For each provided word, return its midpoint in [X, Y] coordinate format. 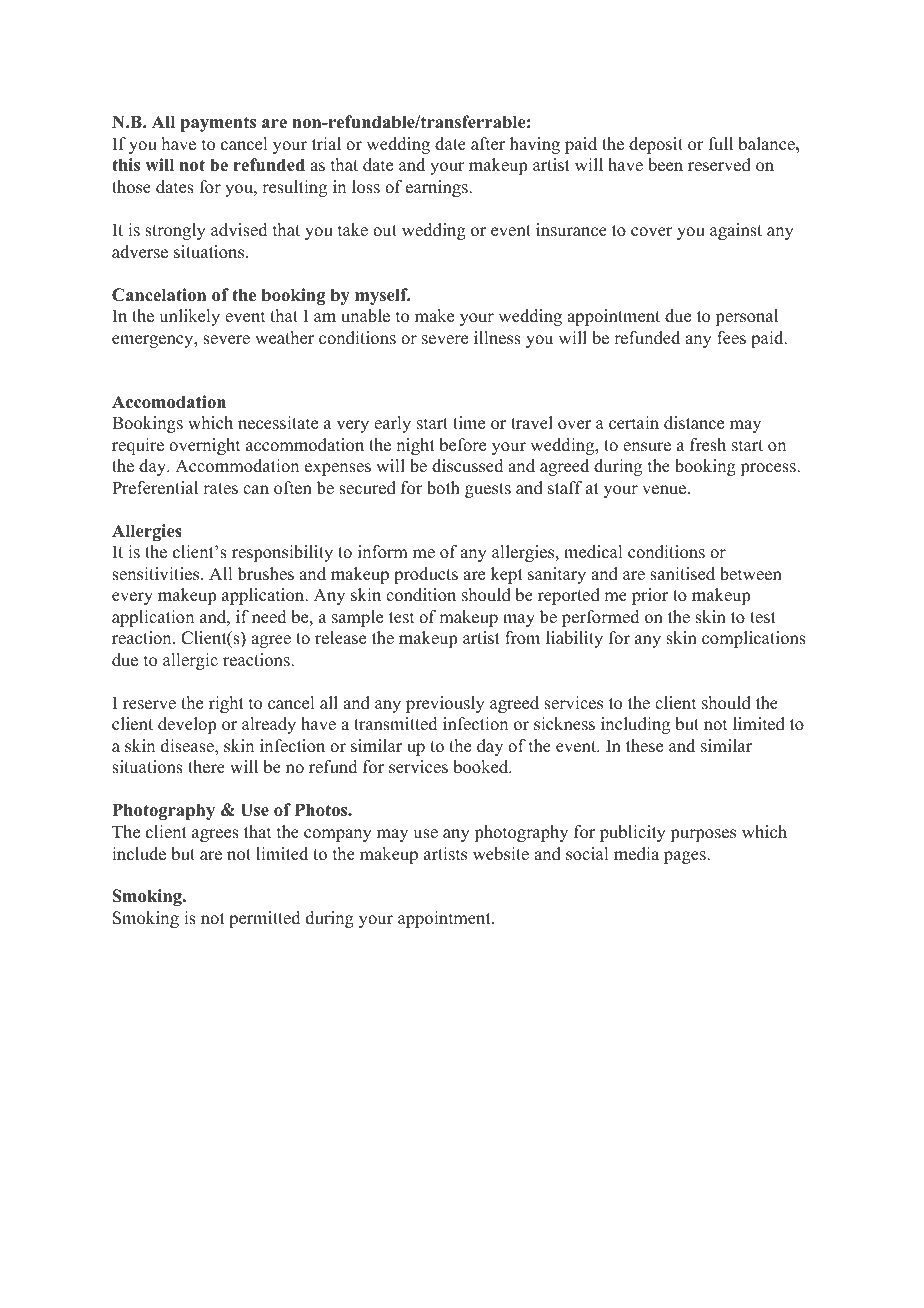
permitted [265, 919]
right [226, 704]
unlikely [189, 317]
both [443, 488]
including [635, 725]
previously [445, 704]
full [721, 144]
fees [731, 338]
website [501, 854]
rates [220, 489]
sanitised [682, 574]
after [488, 144]
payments [218, 124]
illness [497, 338]
